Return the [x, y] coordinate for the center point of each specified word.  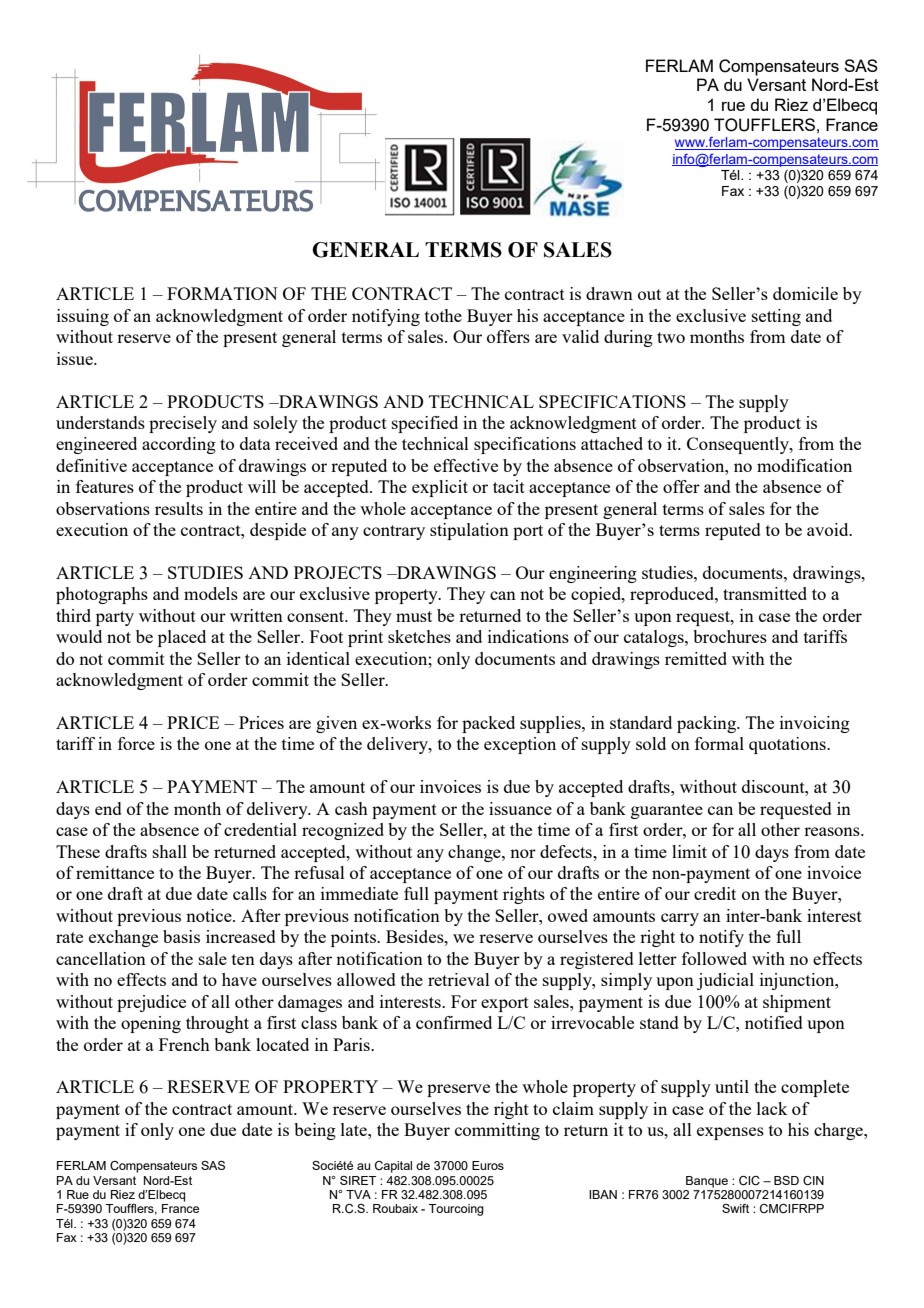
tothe [443, 315]
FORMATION [222, 293]
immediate [359, 893]
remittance [115, 872]
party [115, 618]
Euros [488, 1165]
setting [776, 317]
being [315, 1131]
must [414, 616]
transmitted [765, 593]
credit [715, 893]
